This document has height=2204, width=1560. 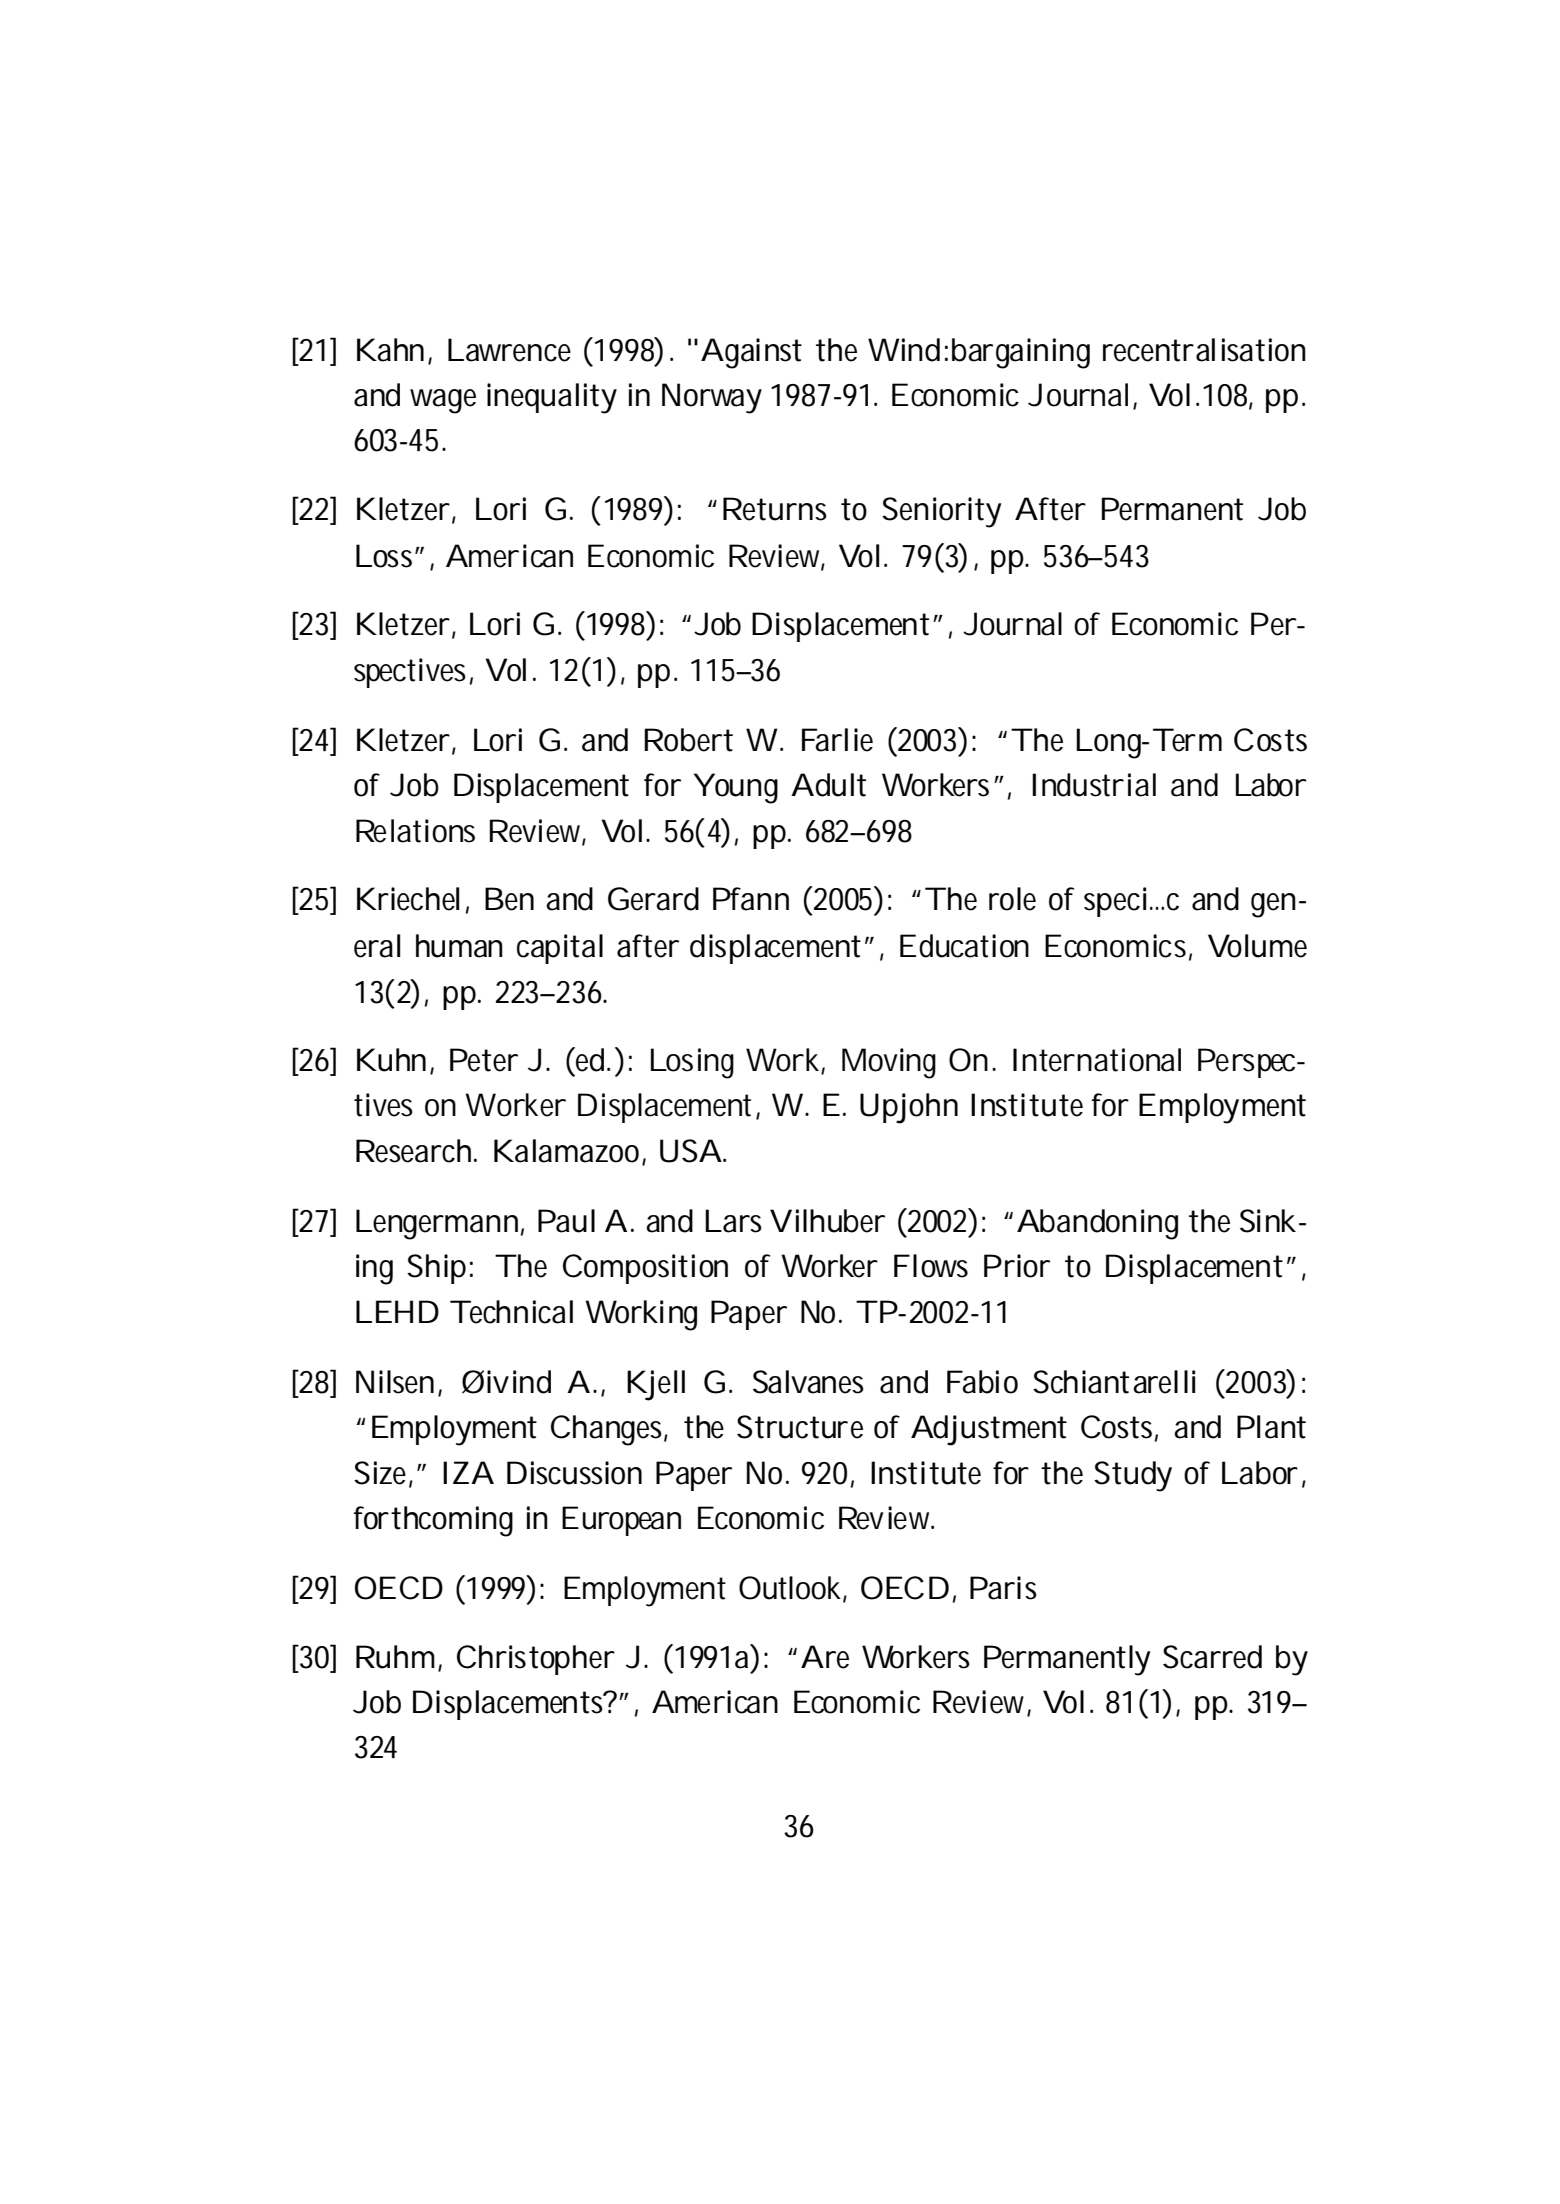 What do you see at coordinates (790, 1588) in the document?
I see `Outlook` at bounding box center [790, 1588].
